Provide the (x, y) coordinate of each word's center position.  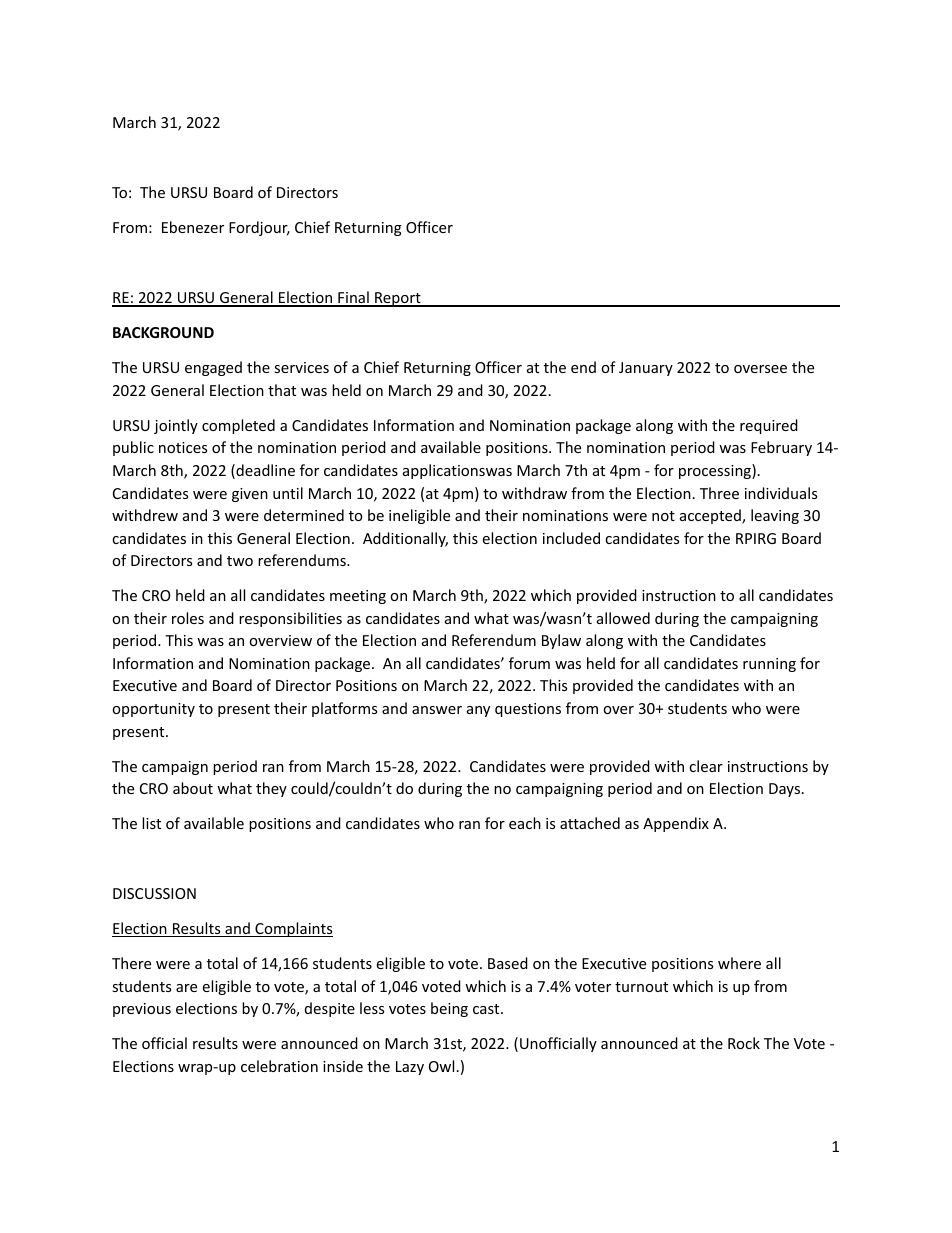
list (151, 823)
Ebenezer (193, 227)
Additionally (405, 539)
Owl (441, 1066)
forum (529, 663)
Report (398, 299)
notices (183, 447)
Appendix (676, 824)
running (769, 665)
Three (719, 493)
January (646, 369)
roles (188, 618)
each (525, 823)
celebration (279, 1066)
